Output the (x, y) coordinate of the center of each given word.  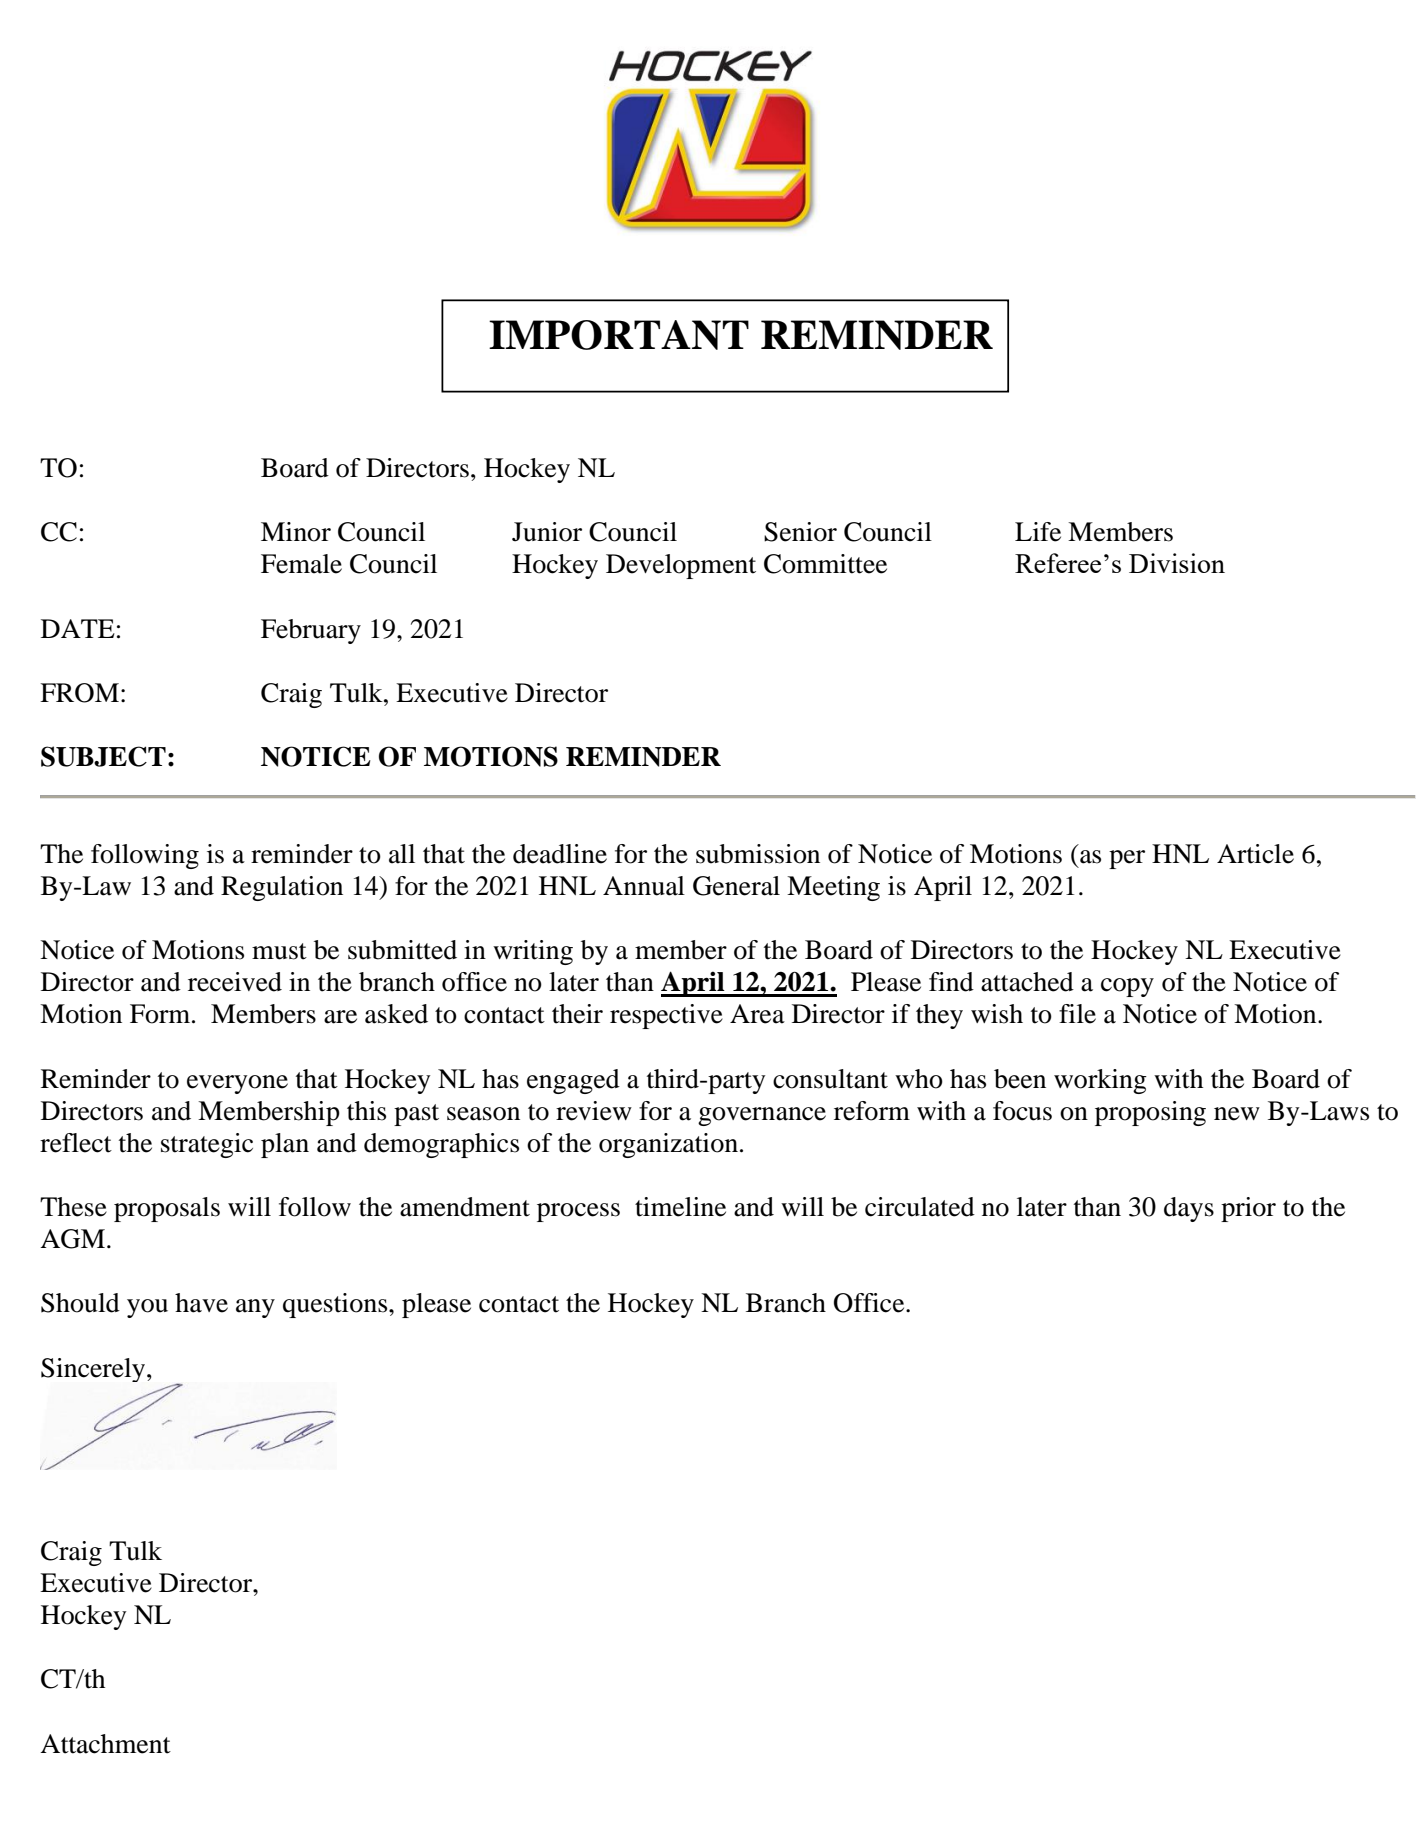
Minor (296, 532)
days (1189, 1209)
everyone (237, 1084)
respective (666, 1016)
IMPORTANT (619, 335)
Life (1038, 532)
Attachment (105, 1744)
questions (336, 1305)
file (1077, 1014)
